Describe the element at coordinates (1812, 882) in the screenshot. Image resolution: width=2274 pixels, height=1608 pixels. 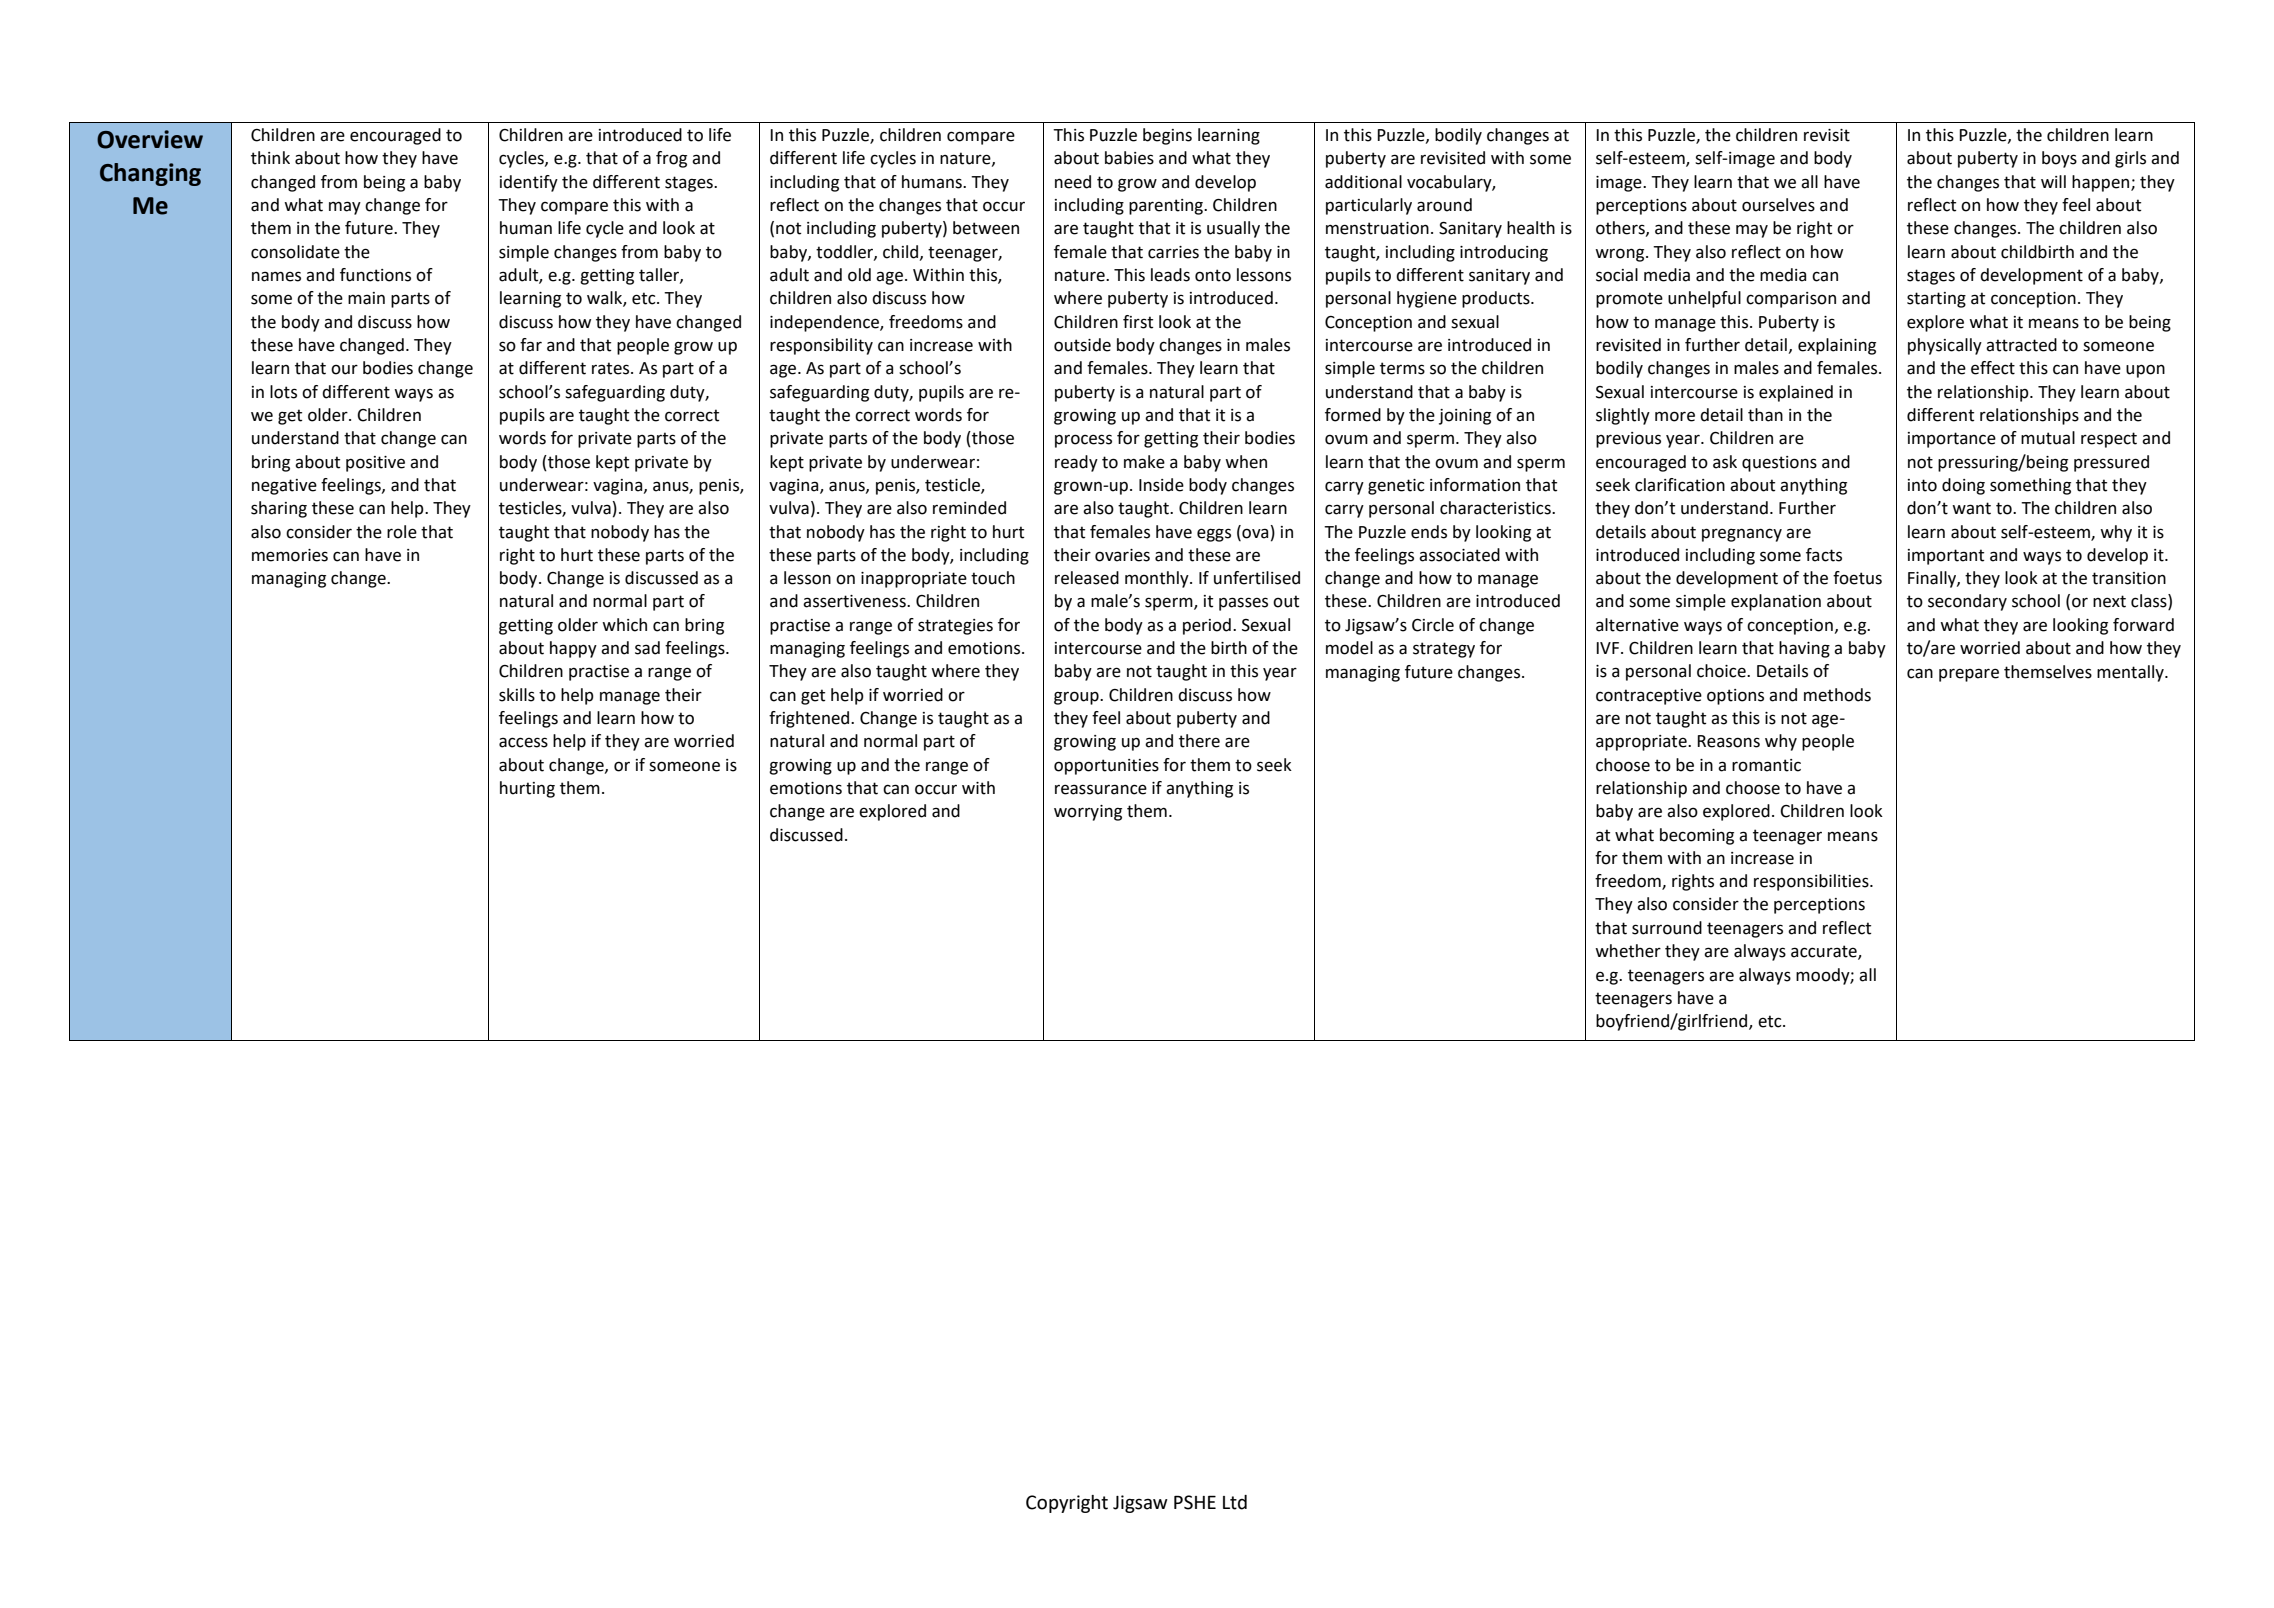
I see `responsibilities` at that location.
